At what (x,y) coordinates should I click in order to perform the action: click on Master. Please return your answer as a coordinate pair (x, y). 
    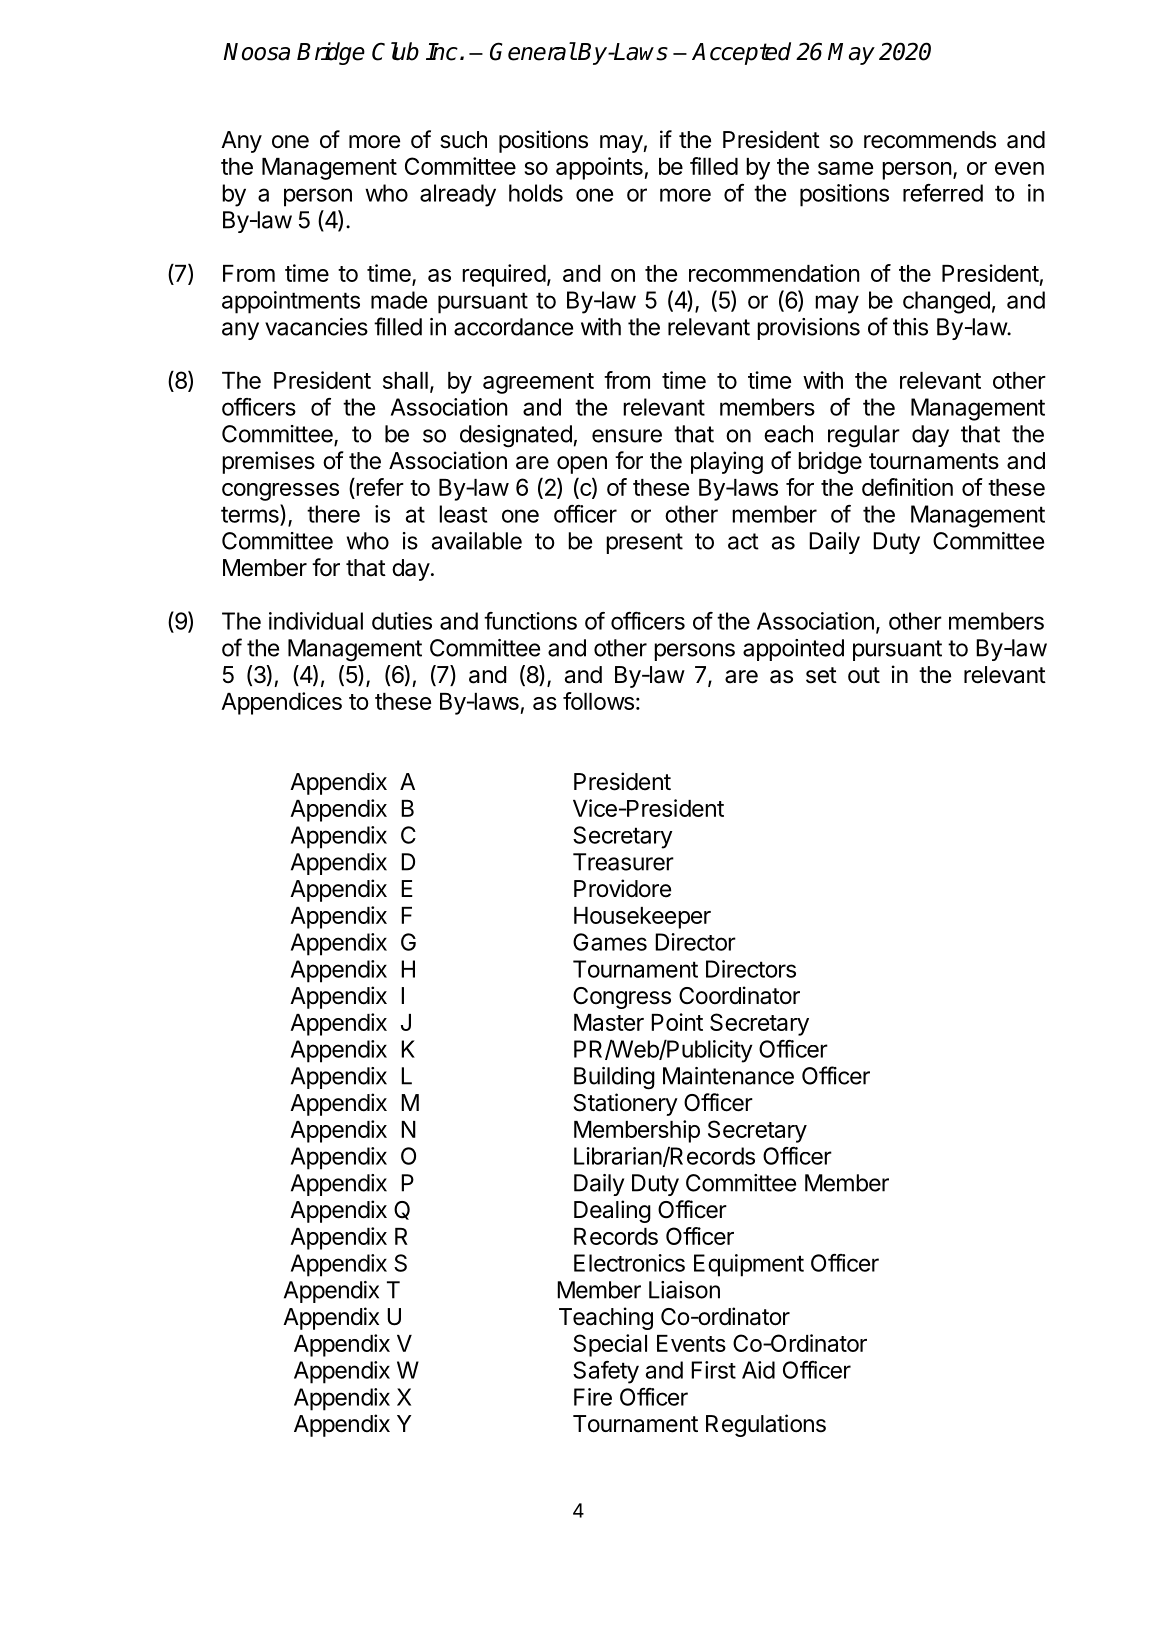
    Looking at the image, I should click on (609, 1022).
